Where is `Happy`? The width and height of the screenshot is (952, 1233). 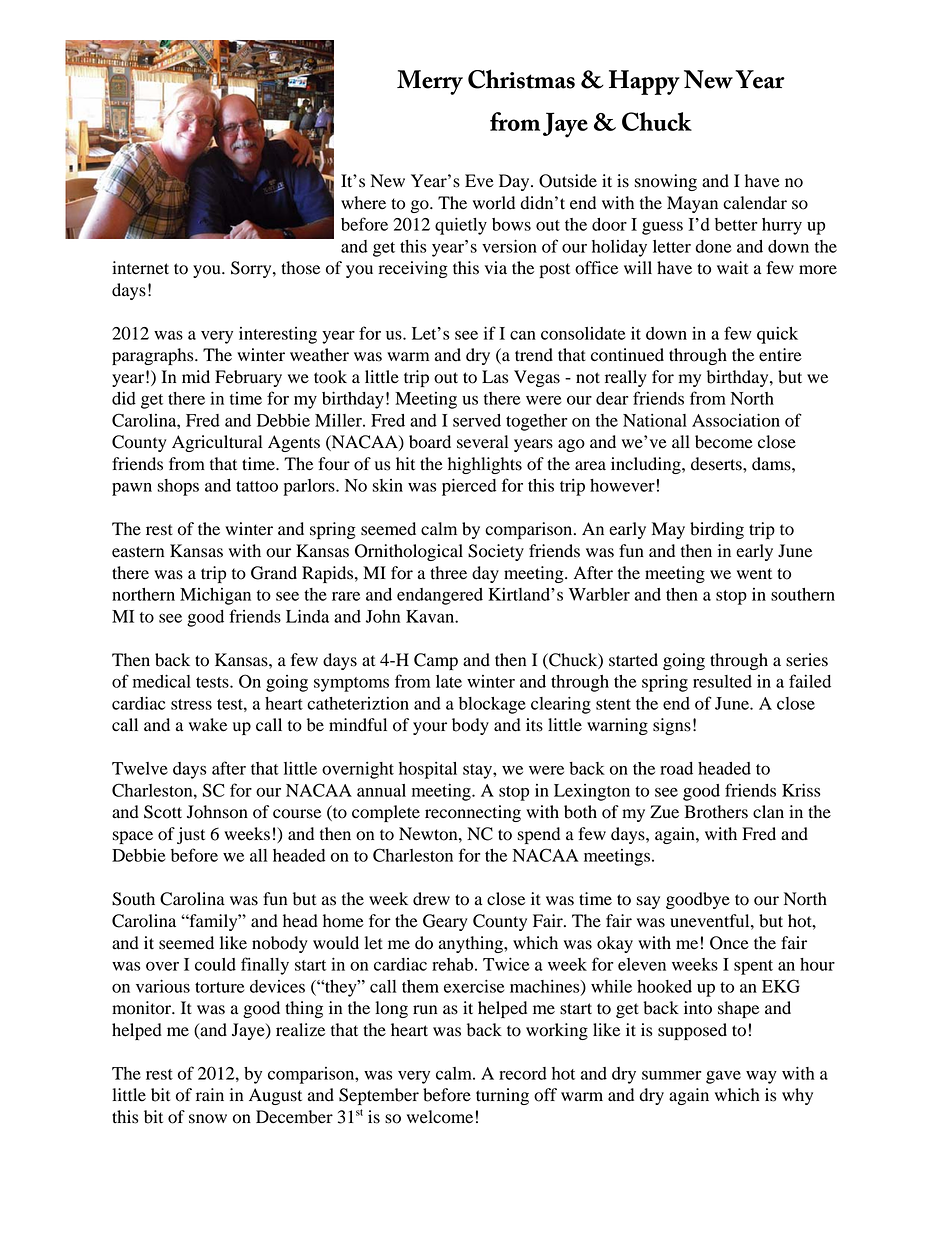
Happy is located at coordinates (644, 82).
